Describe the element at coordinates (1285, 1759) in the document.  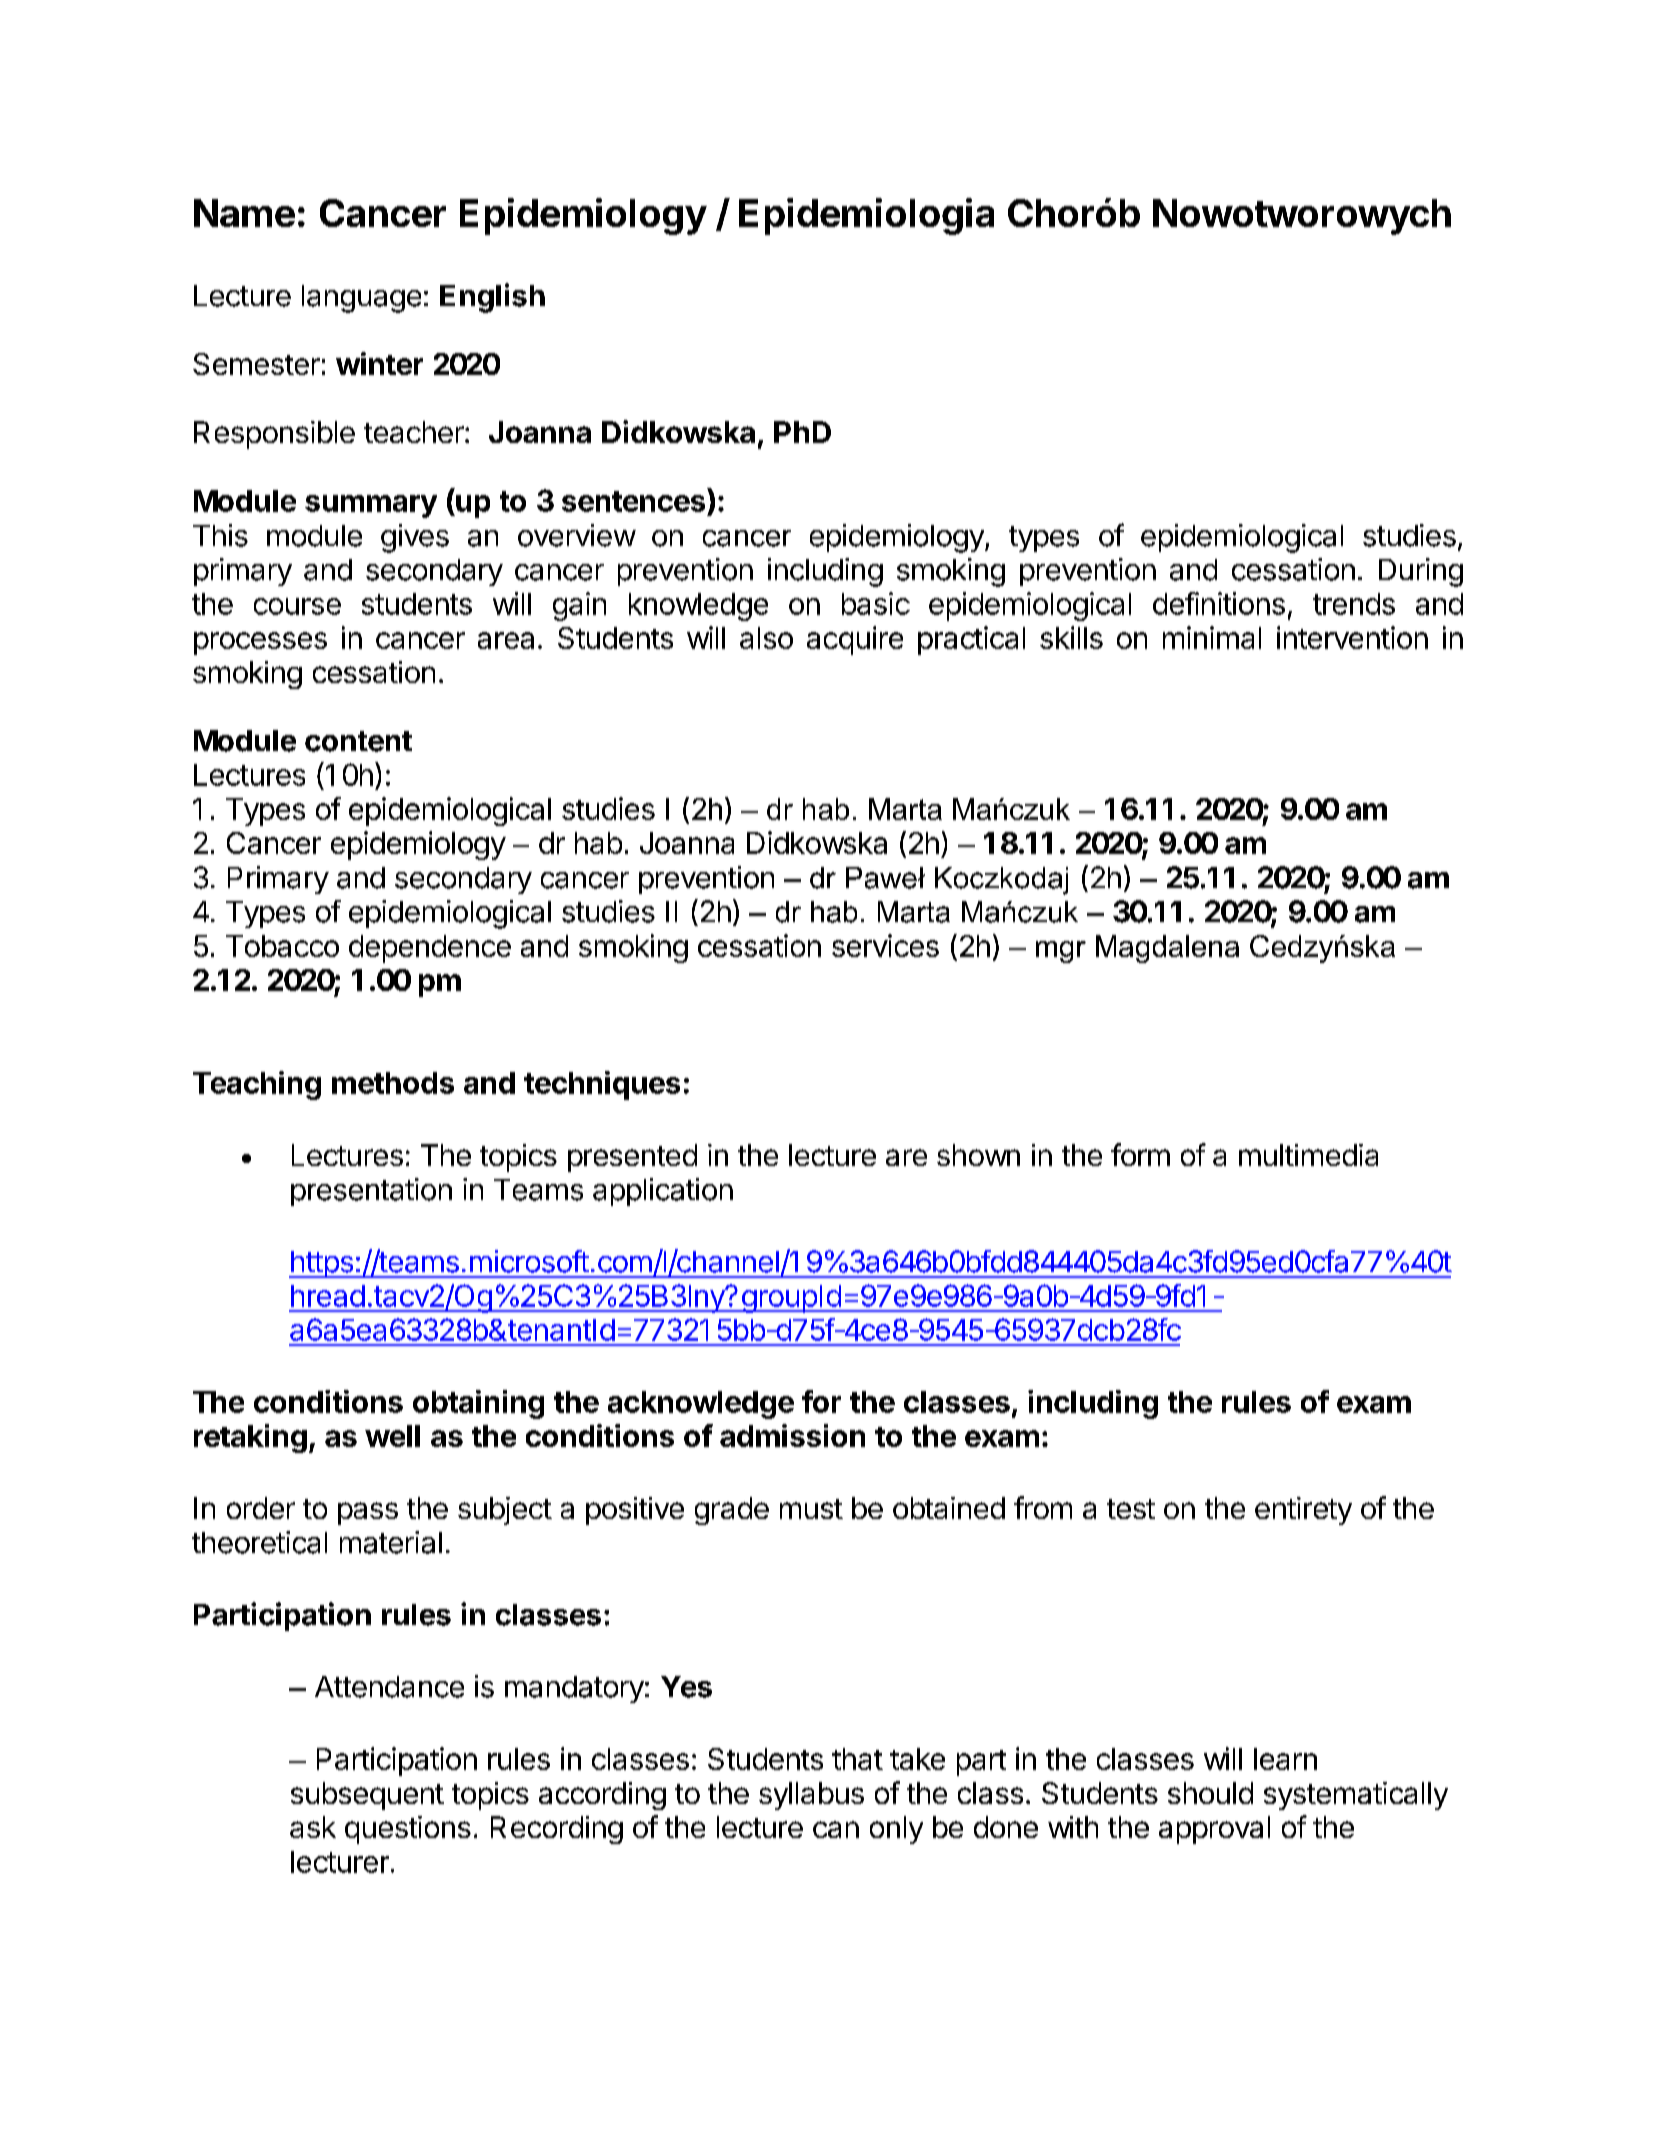
I see `learn` at that location.
